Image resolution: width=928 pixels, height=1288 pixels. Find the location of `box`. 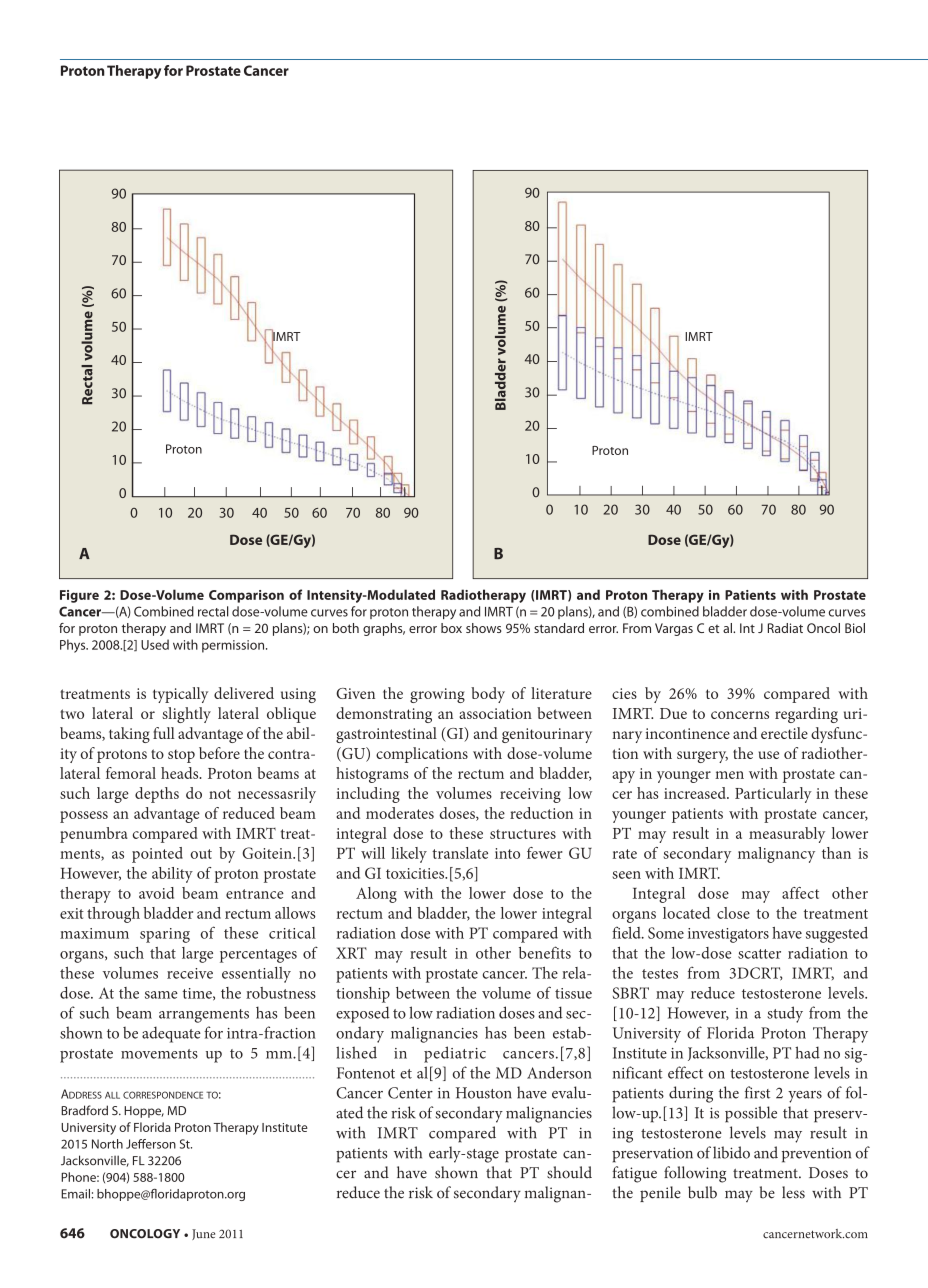

box is located at coordinates (451, 628).
